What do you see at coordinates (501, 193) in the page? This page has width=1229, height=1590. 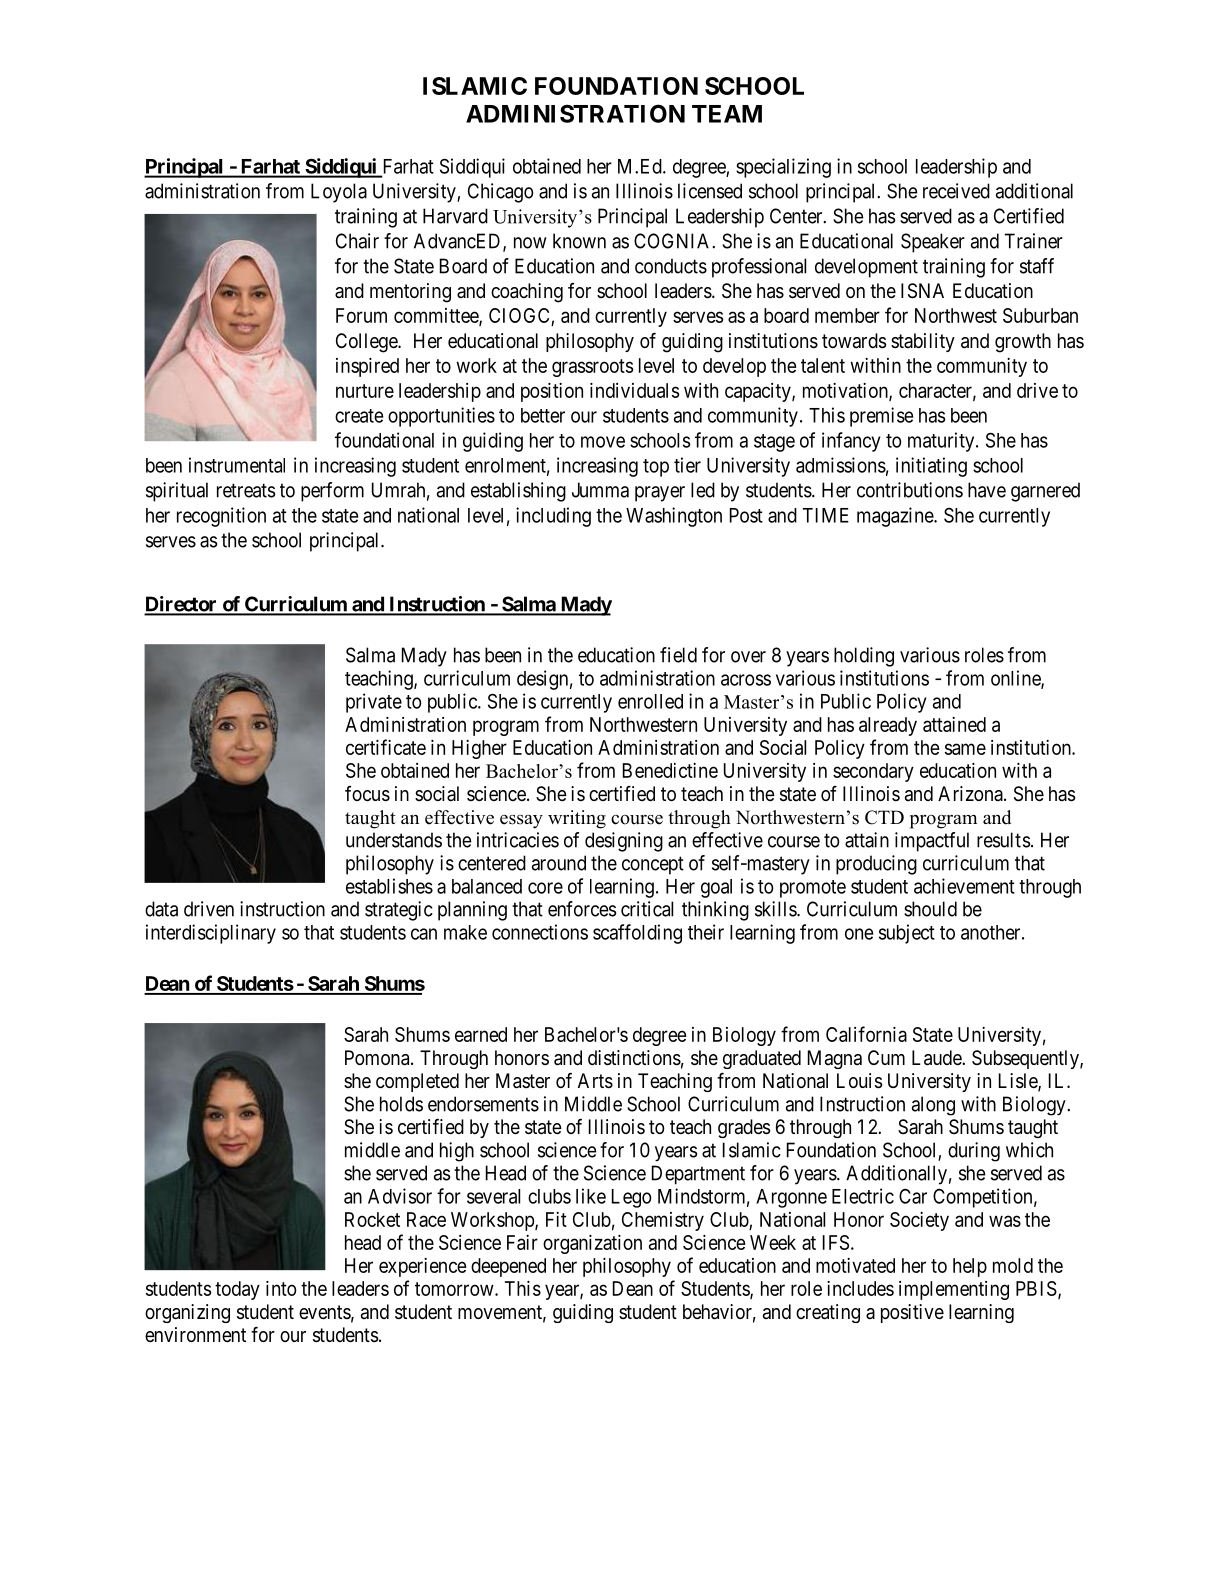 I see `Chicago` at bounding box center [501, 193].
